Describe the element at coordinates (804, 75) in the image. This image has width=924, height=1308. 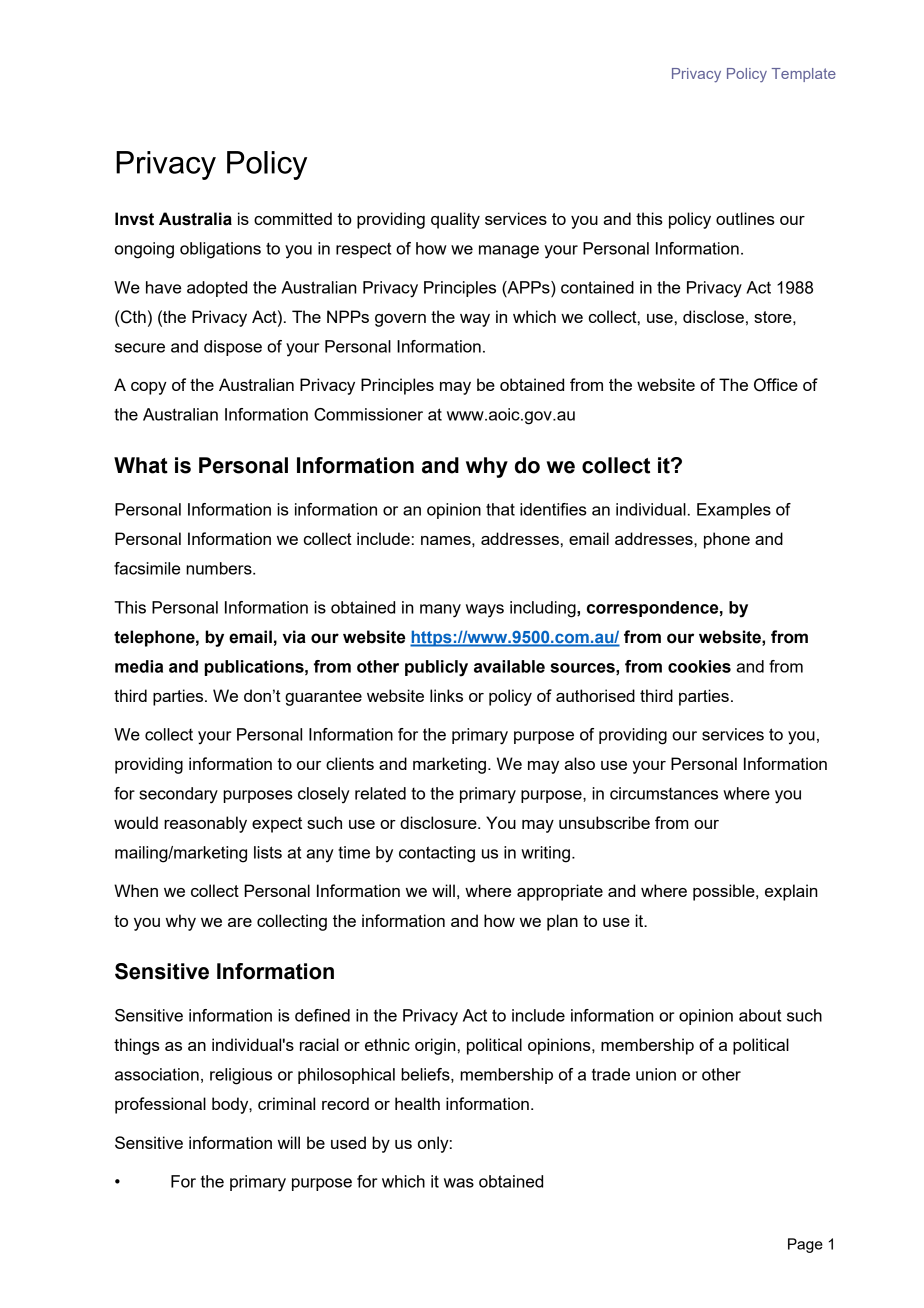
I see `Template` at that location.
